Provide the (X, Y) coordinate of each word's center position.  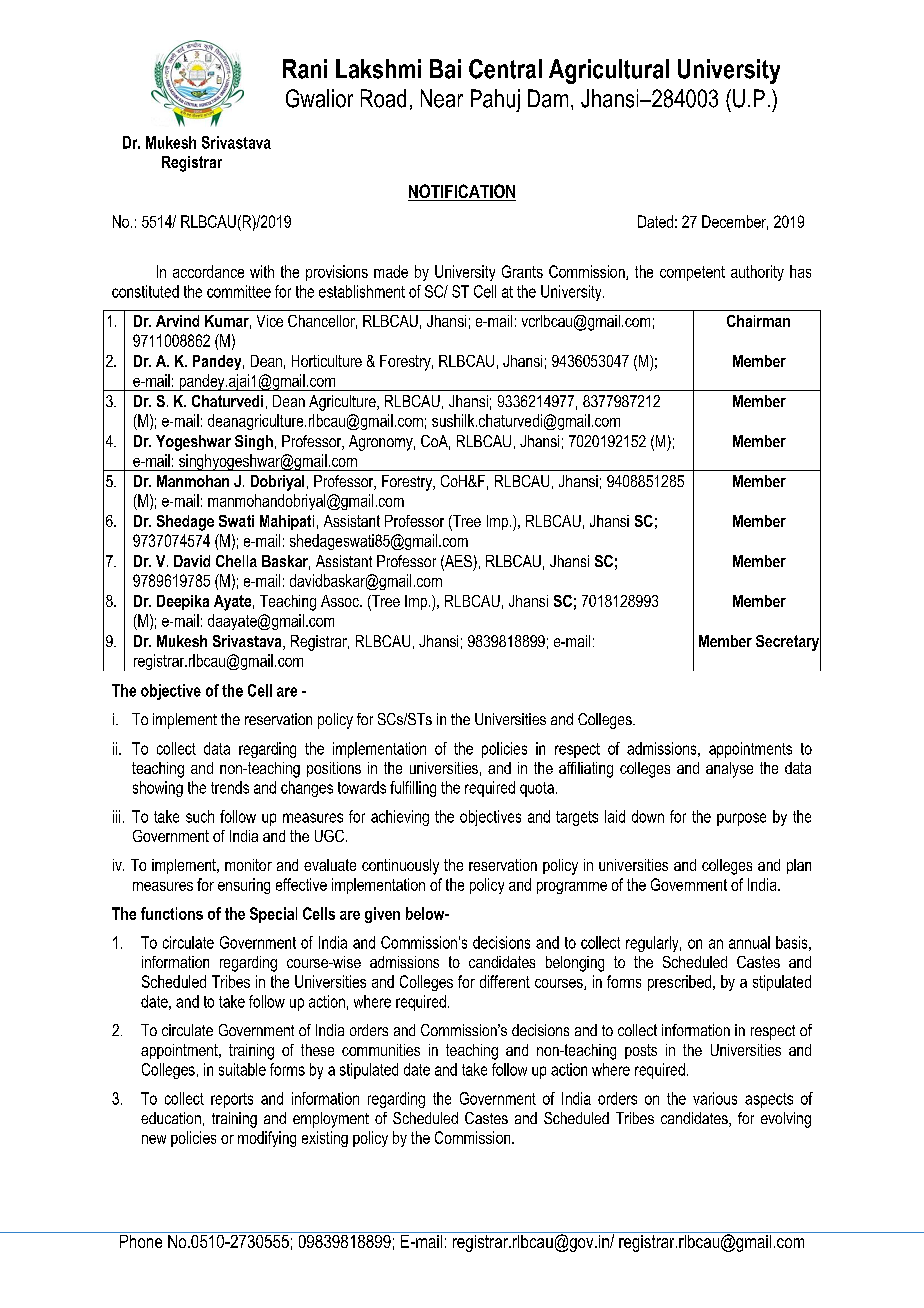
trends (230, 787)
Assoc (341, 601)
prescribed (679, 983)
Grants (522, 271)
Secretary (788, 642)
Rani (305, 69)
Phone (141, 1240)
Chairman (758, 321)
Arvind (177, 321)
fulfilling (413, 789)
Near (442, 98)
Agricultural (609, 71)
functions (172, 913)
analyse (729, 770)
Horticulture (327, 361)
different (505, 981)
